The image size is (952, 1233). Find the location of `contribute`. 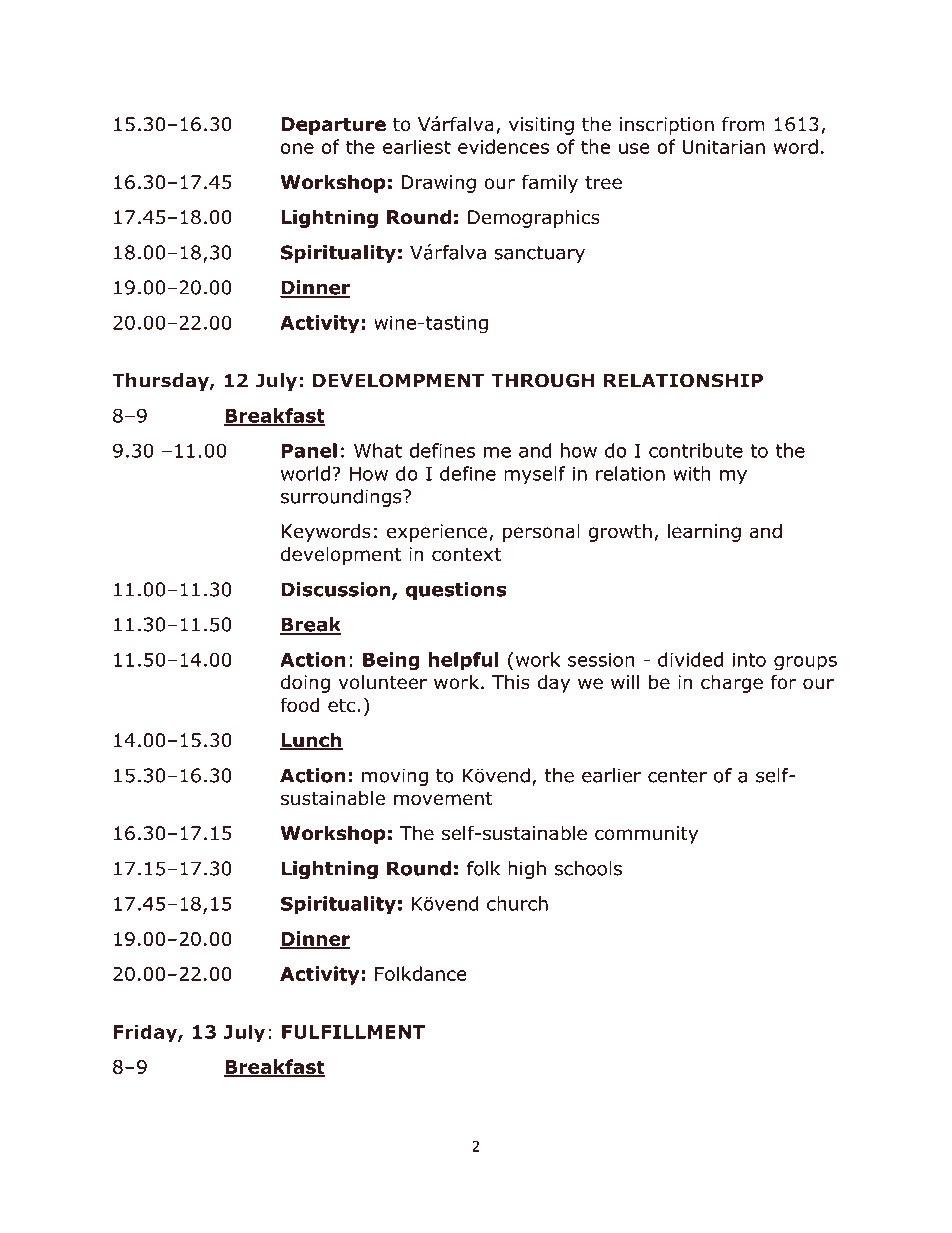

contribute is located at coordinates (696, 450).
